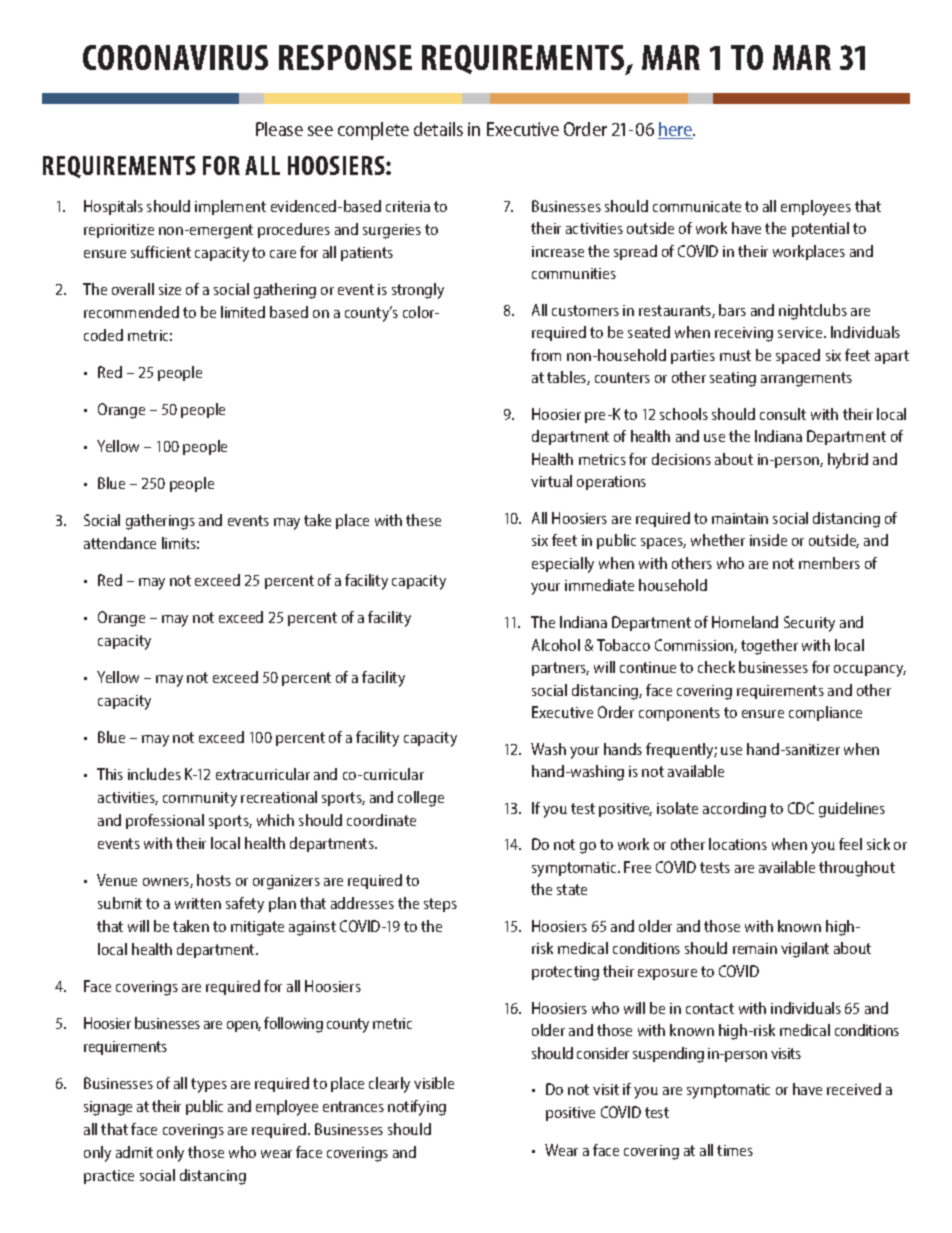 This image has width=952, height=1233. I want to click on here, so click(676, 130).
